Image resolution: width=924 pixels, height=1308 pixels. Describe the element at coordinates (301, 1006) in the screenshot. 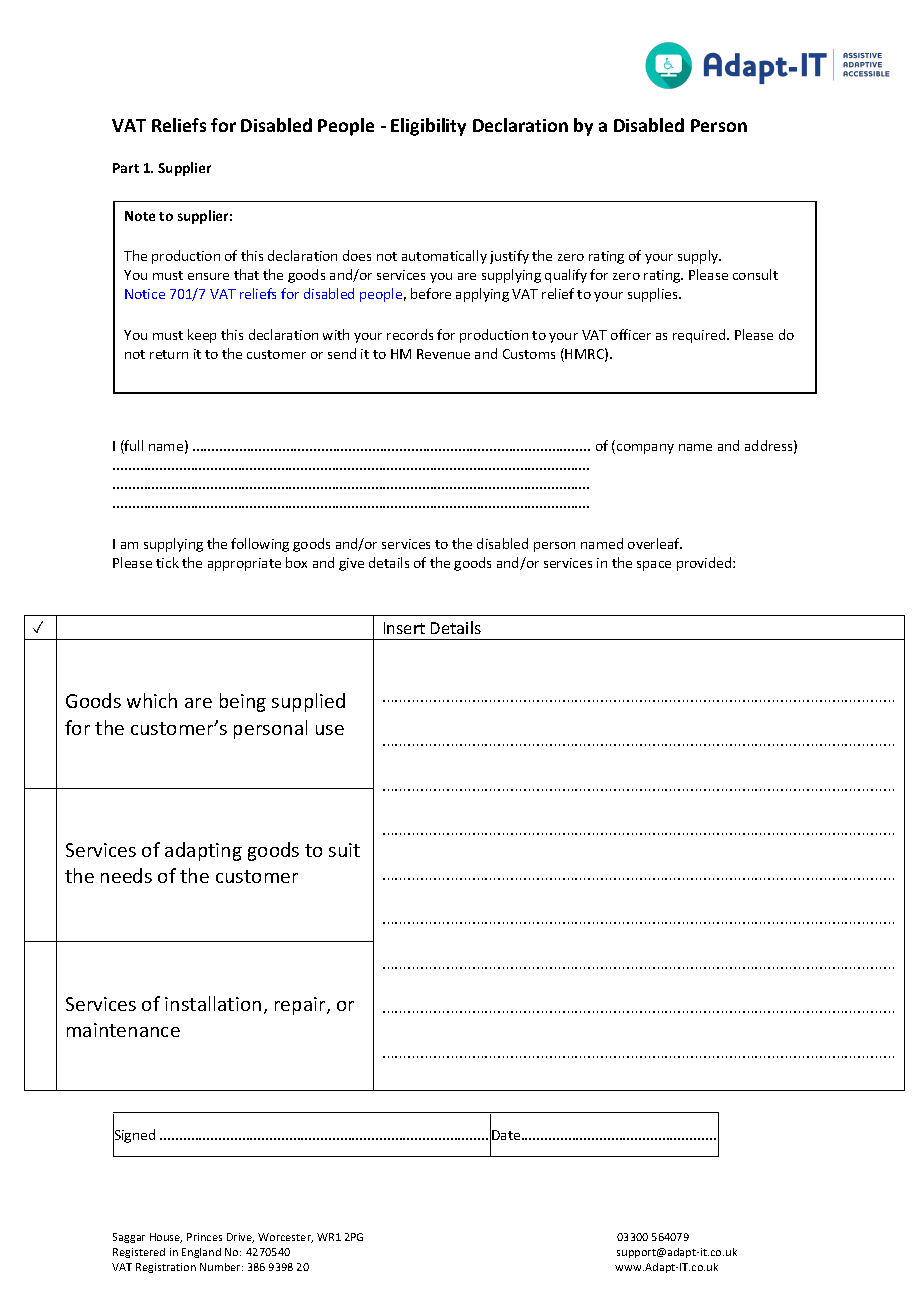

I see `repair` at that location.
